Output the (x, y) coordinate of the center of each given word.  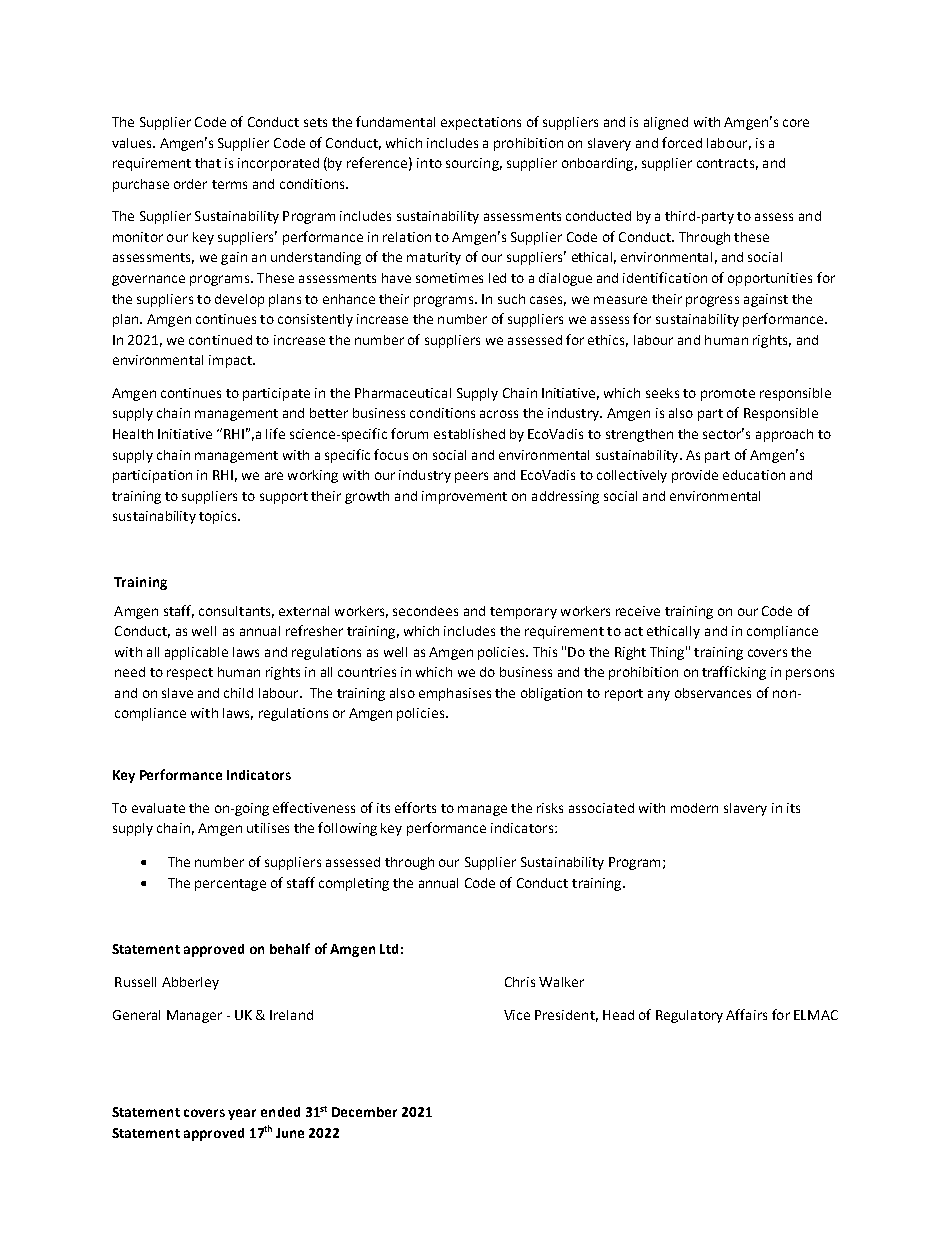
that (208, 163)
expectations (481, 123)
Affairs (746, 1014)
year (242, 1114)
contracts (725, 163)
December (364, 1112)
